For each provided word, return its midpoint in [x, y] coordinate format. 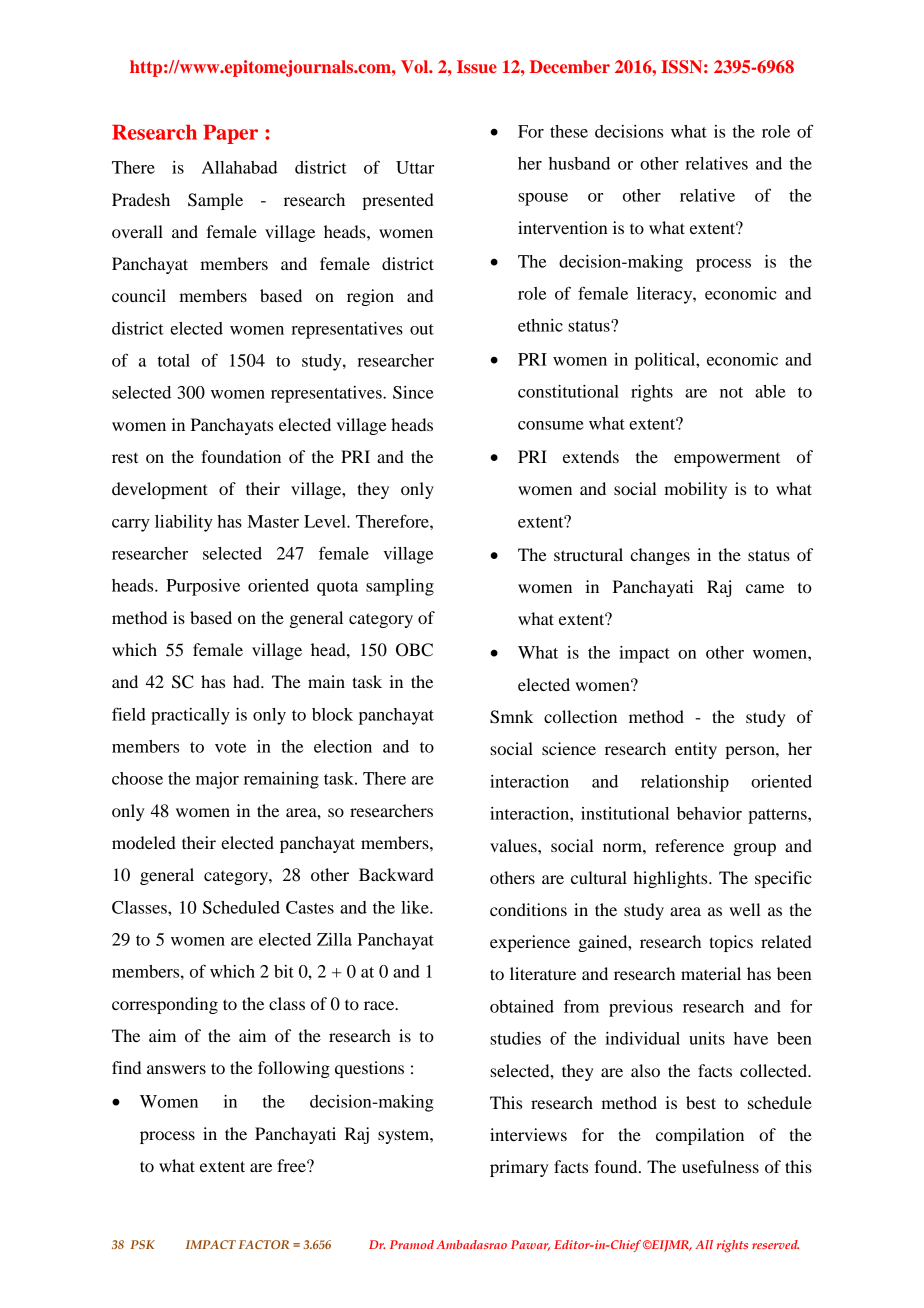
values [514, 845]
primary [519, 1168]
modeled [144, 842]
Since [413, 392]
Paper [230, 134]
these [569, 131]
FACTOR [264, 1244]
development [159, 490]
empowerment [727, 460]
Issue [477, 66]
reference [689, 845]
